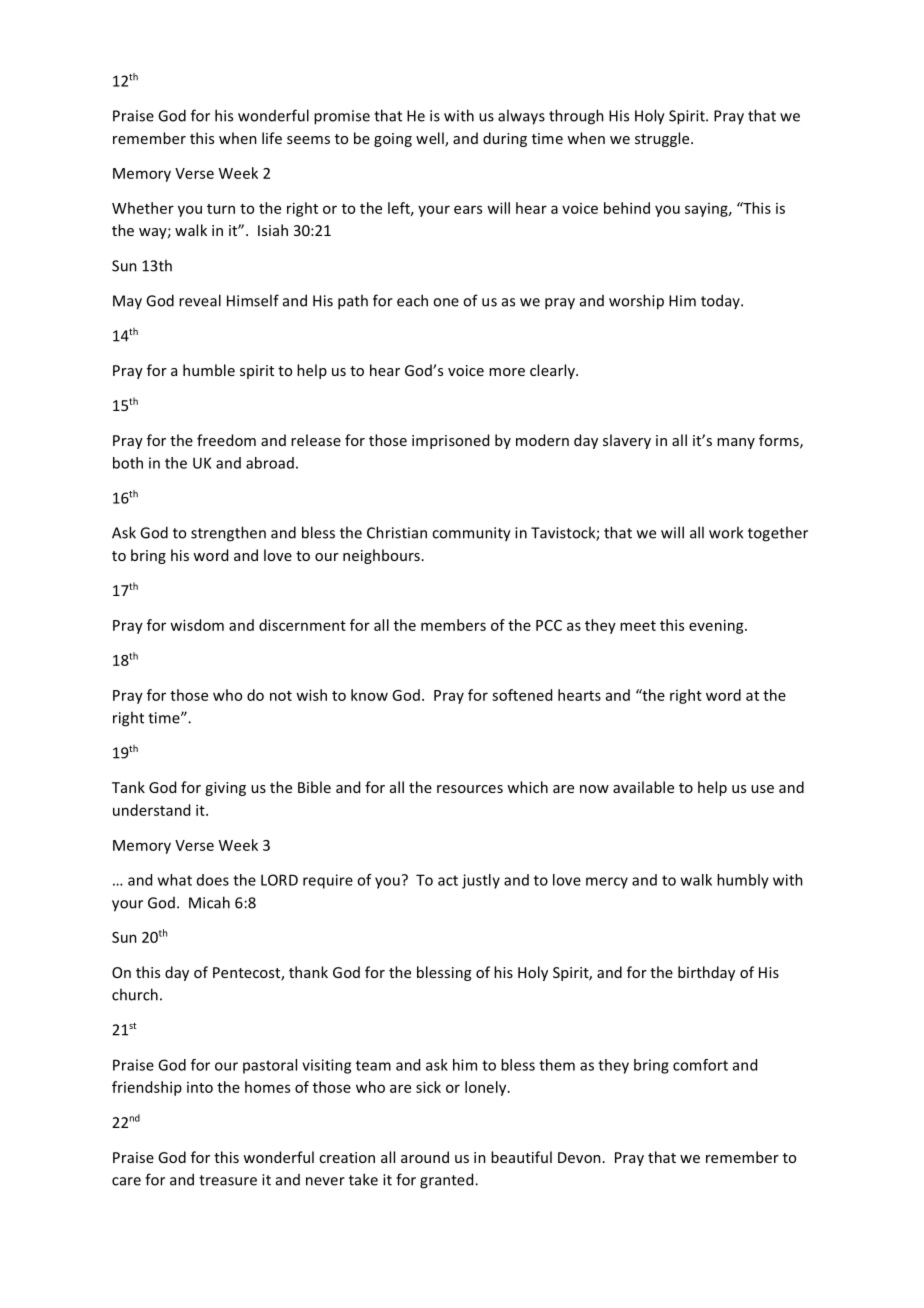 This screenshot has height=1308, width=924. I want to click on around, so click(425, 1157).
